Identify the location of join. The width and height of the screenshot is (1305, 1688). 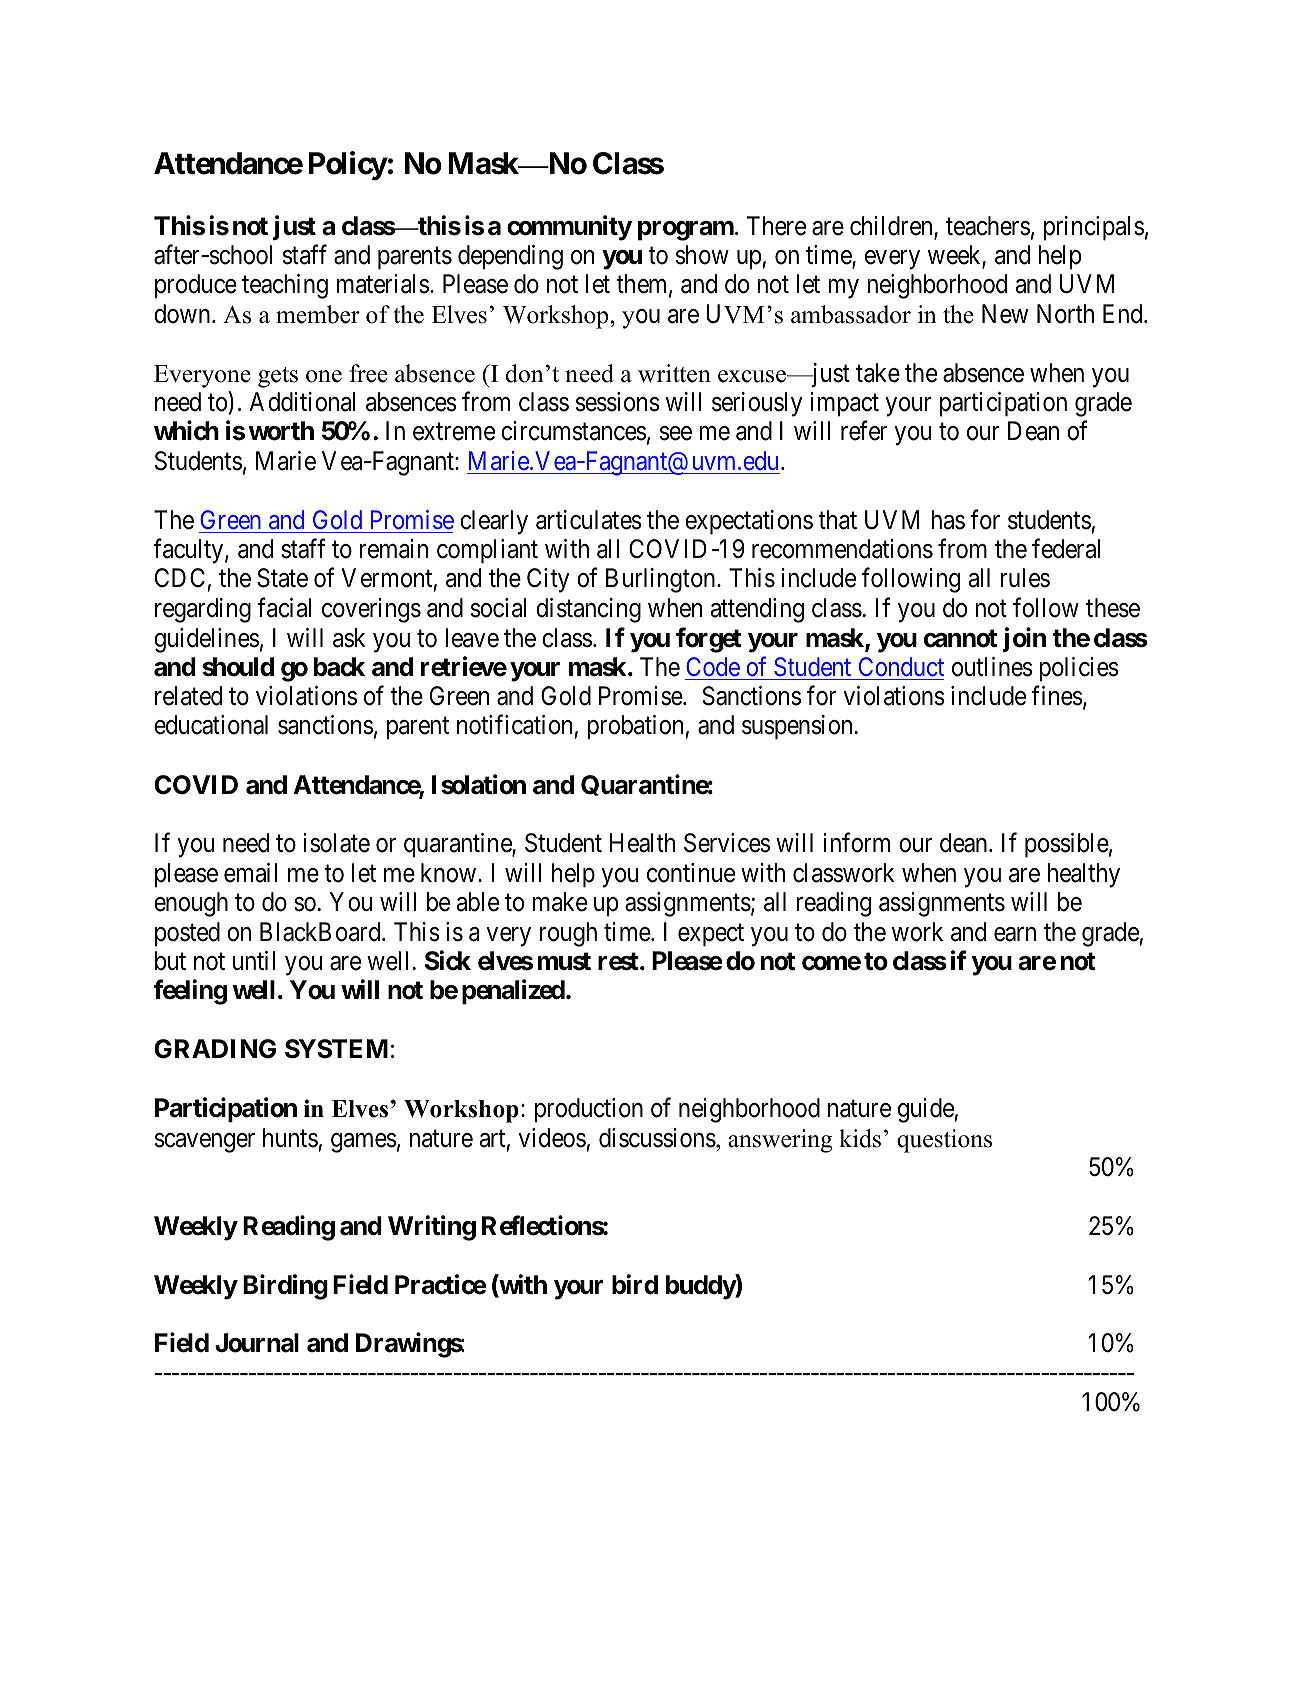
(1024, 640).
